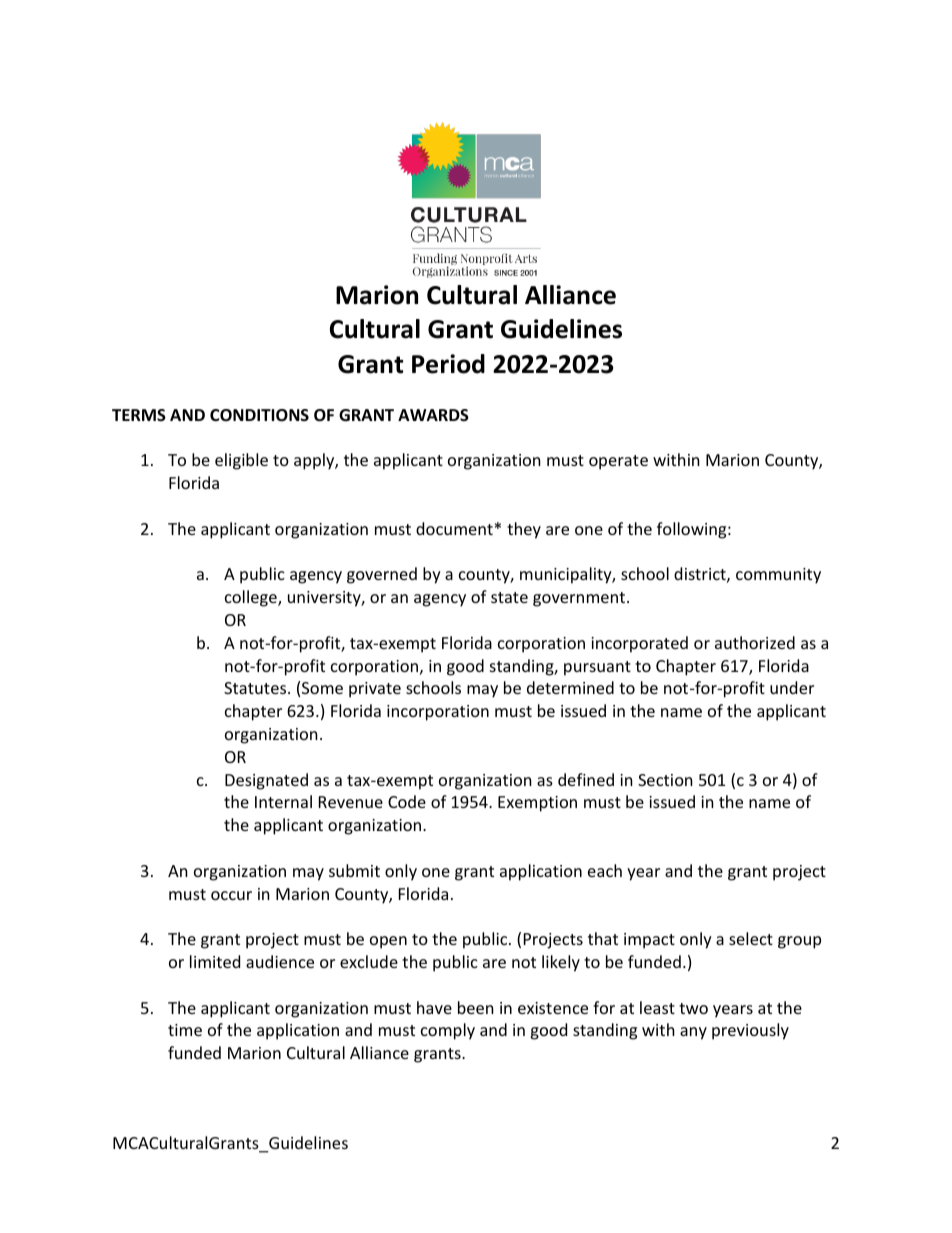 The image size is (952, 1233). What do you see at coordinates (375, 690) in the image?
I see `private` at bounding box center [375, 690].
